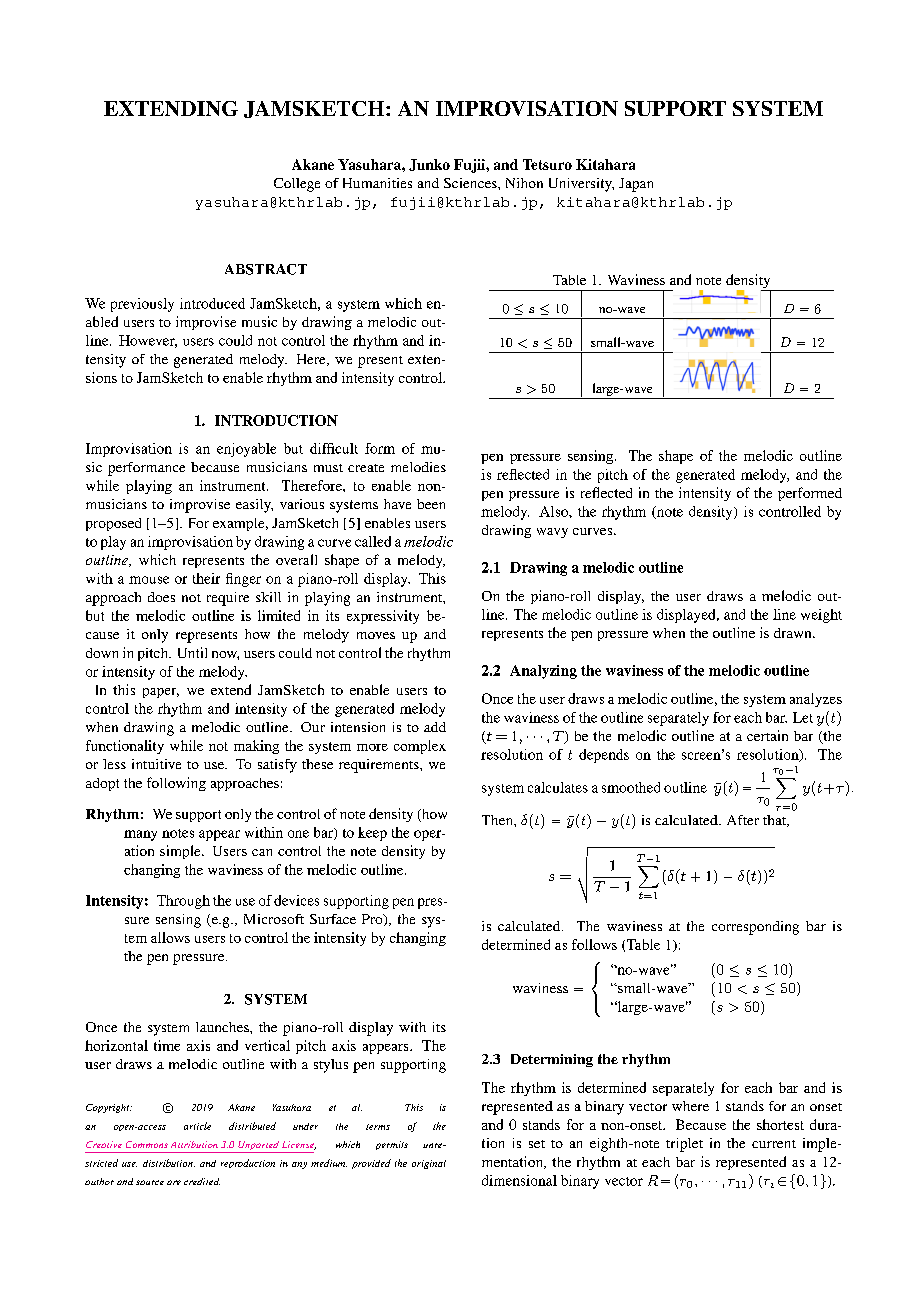  Describe the element at coordinates (636, 185) in the screenshot. I see `Japan` at that location.
